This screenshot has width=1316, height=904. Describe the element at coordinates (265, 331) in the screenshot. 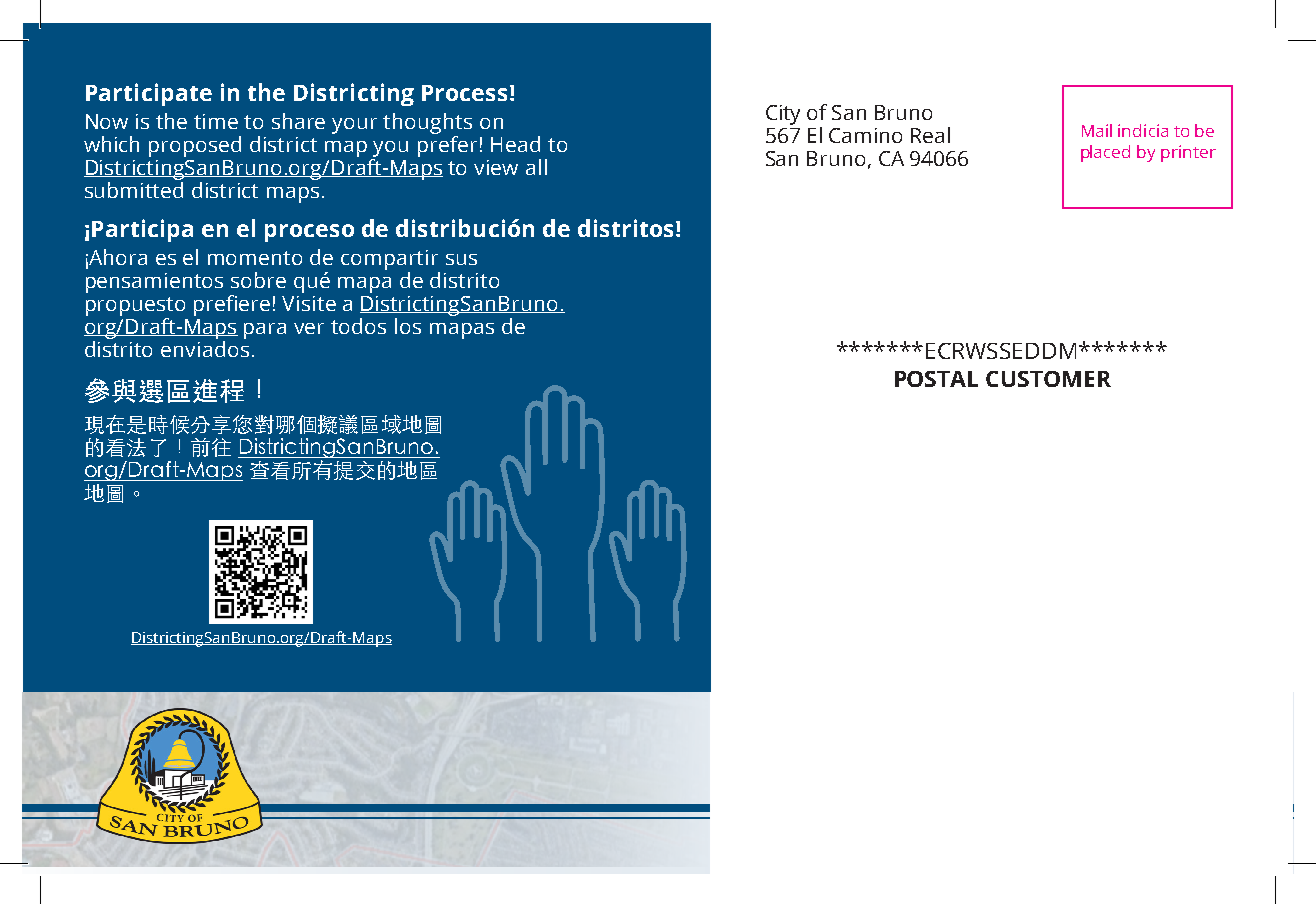

I see `para` at that location.
